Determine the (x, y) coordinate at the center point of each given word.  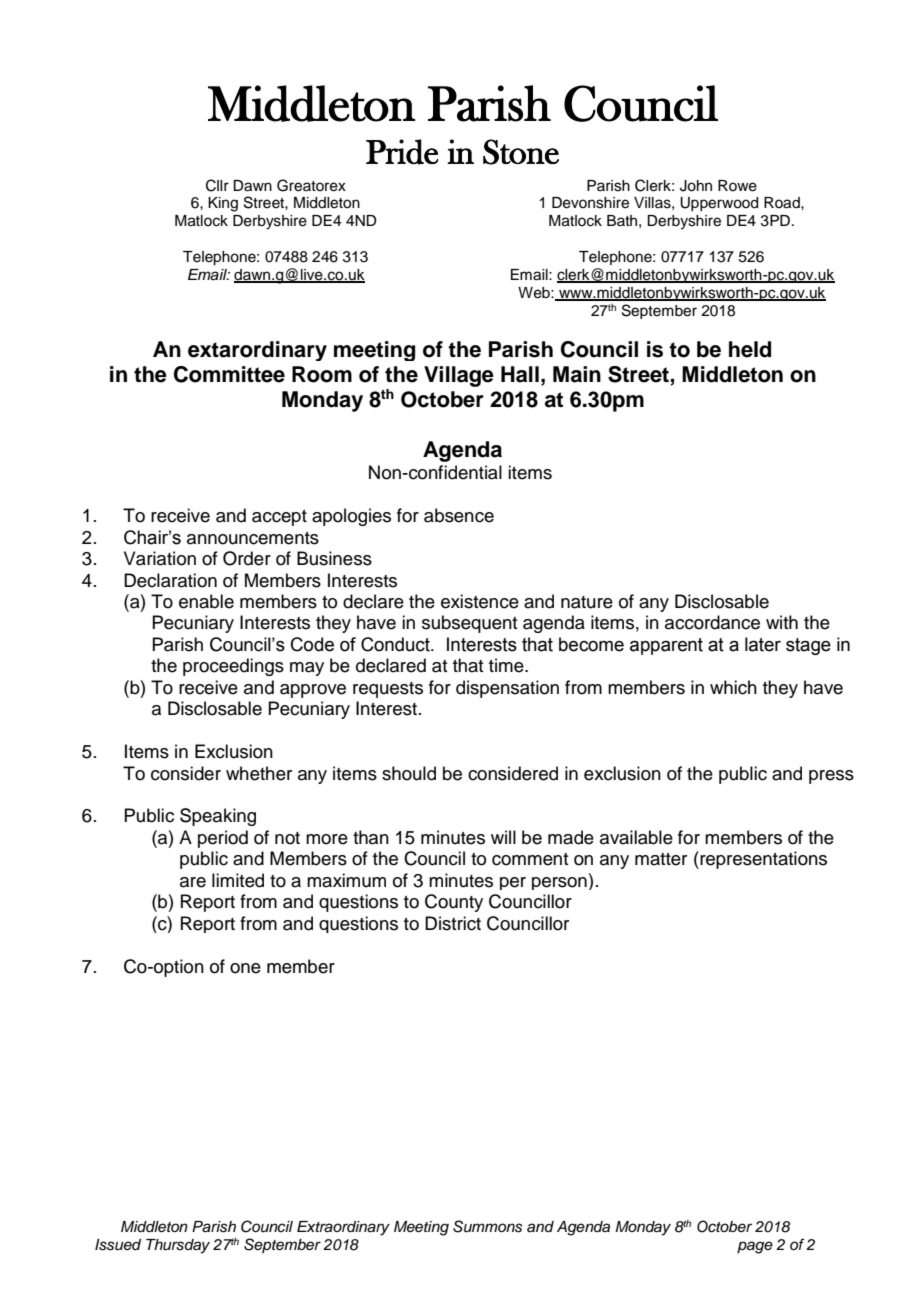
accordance (712, 622)
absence (459, 515)
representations (762, 860)
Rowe (737, 186)
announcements (253, 538)
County (454, 903)
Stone (521, 152)
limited (238, 880)
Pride (402, 152)
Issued (118, 1245)
